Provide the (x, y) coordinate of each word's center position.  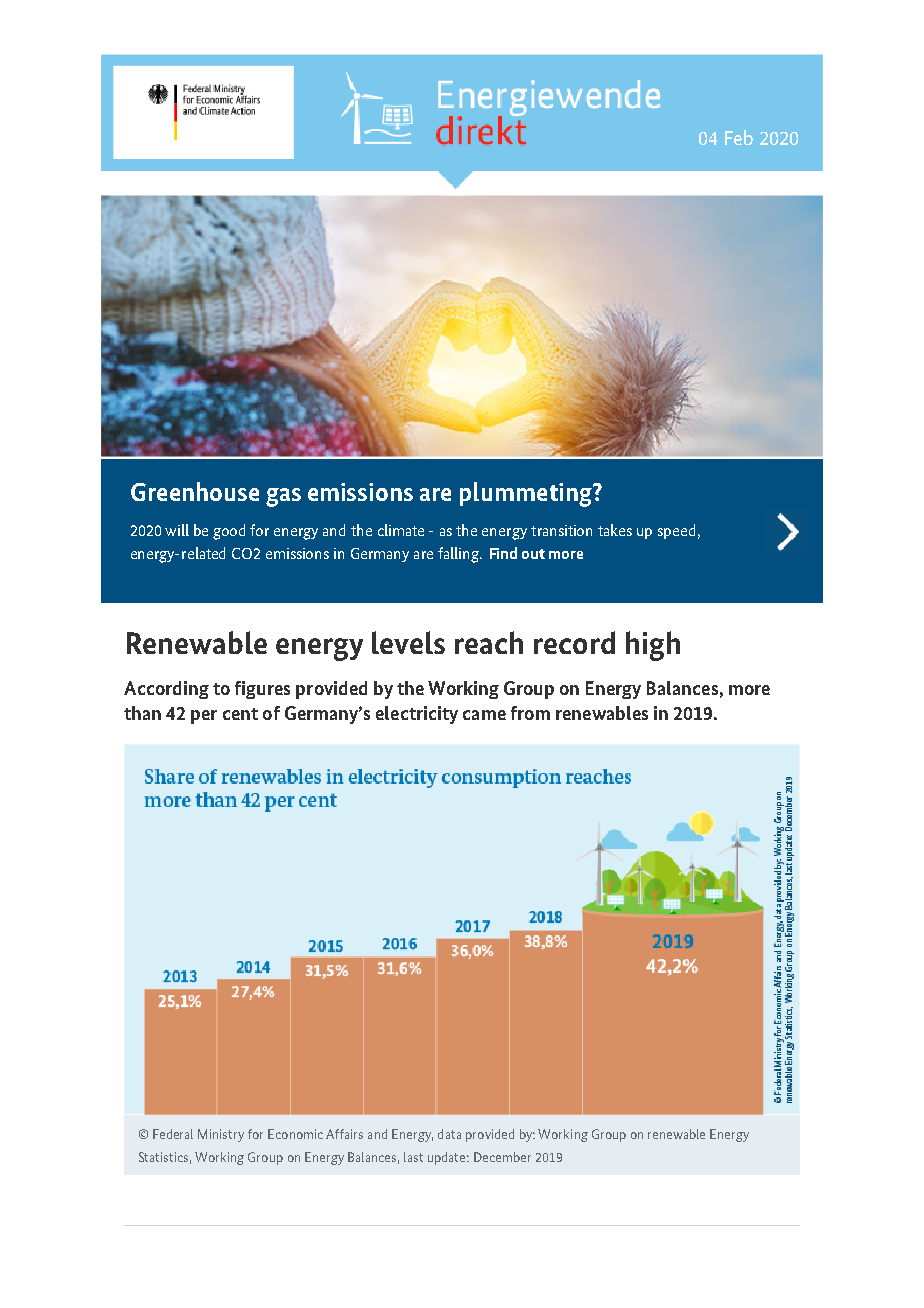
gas (283, 497)
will (177, 530)
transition (561, 530)
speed (676, 531)
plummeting (527, 494)
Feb (739, 137)
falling (459, 555)
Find (503, 553)
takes (615, 530)
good (229, 532)
